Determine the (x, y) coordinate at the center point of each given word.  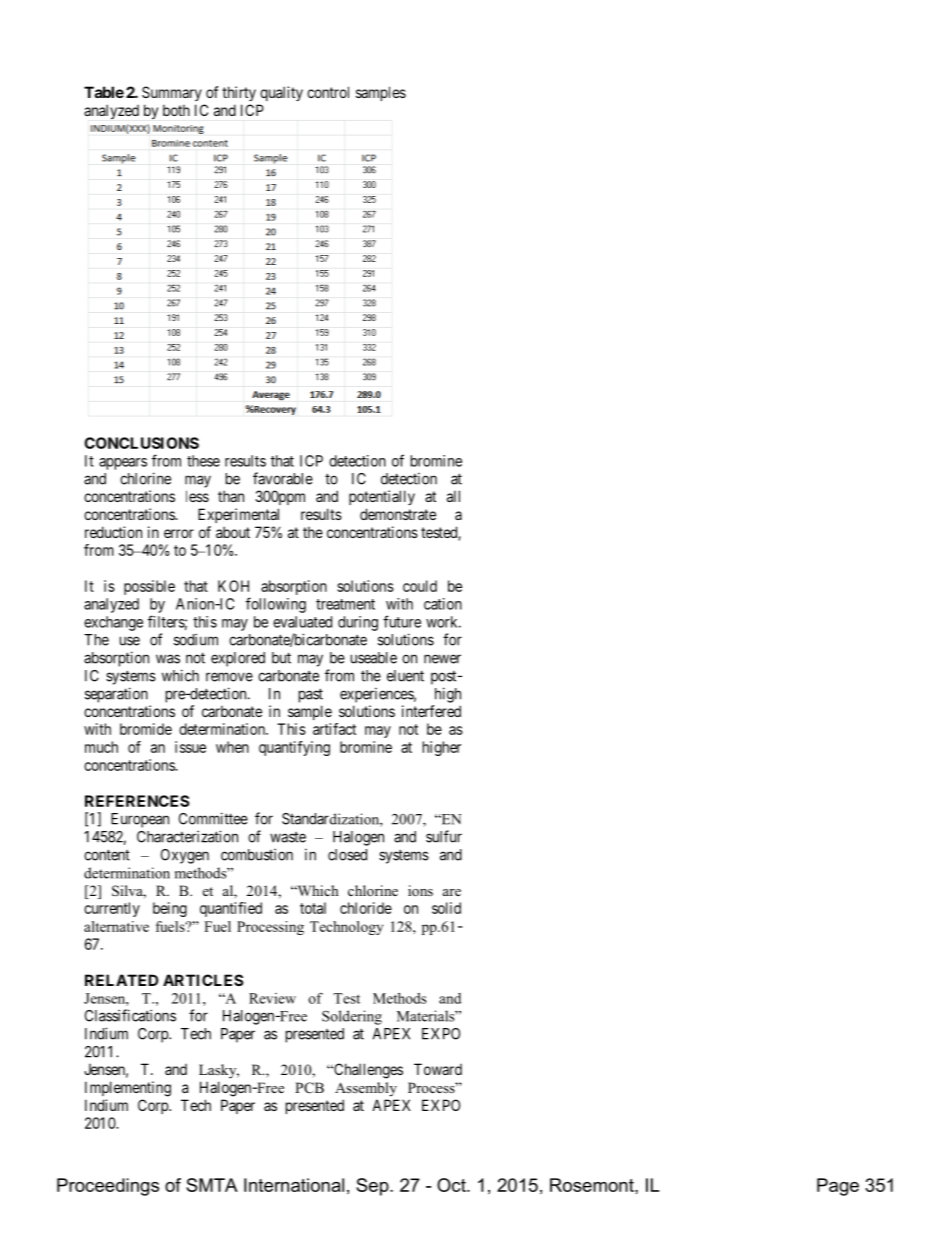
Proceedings (108, 1187)
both (176, 110)
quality (281, 93)
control (328, 92)
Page (838, 1187)
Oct (452, 1185)
